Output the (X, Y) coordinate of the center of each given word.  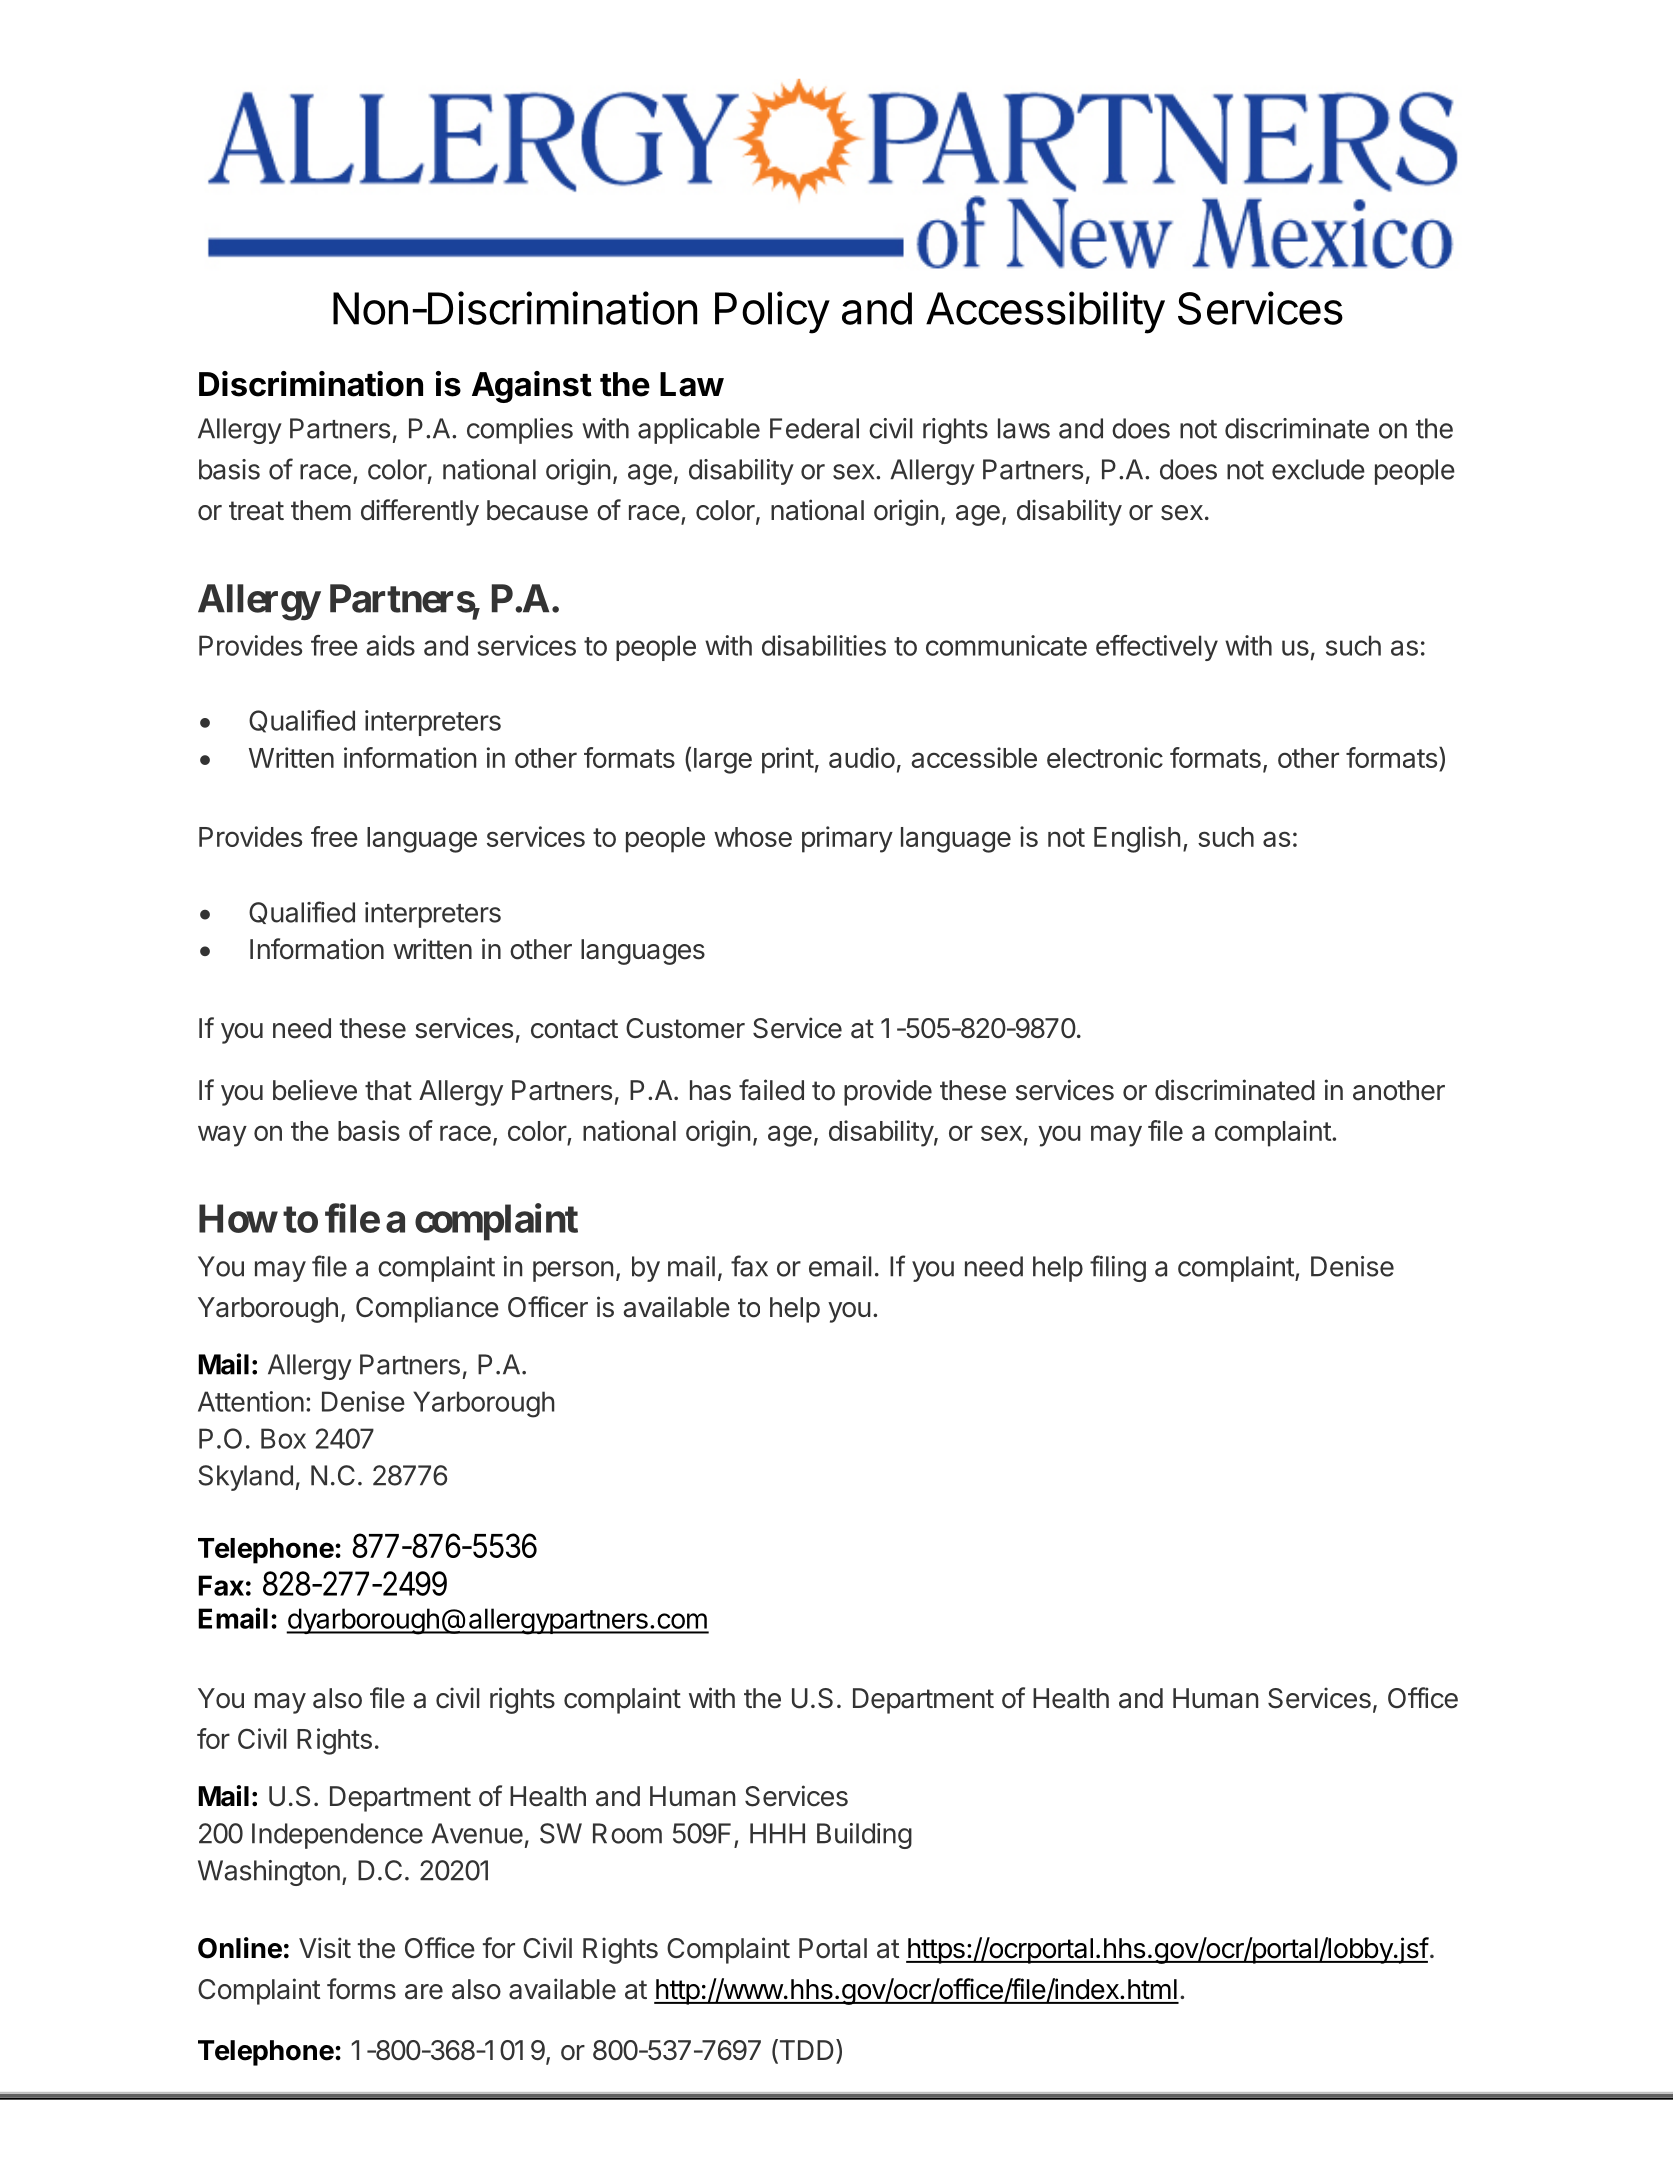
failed (771, 1090)
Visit (325, 1948)
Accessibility (1045, 312)
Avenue (477, 1833)
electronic (1105, 757)
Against (532, 387)
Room (627, 1833)
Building (864, 1836)
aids (390, 645)
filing (1118, 1268)
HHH (777, 1833)
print (788, 760)
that (388, 1090)
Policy (772, 312)
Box (283, 1438)
